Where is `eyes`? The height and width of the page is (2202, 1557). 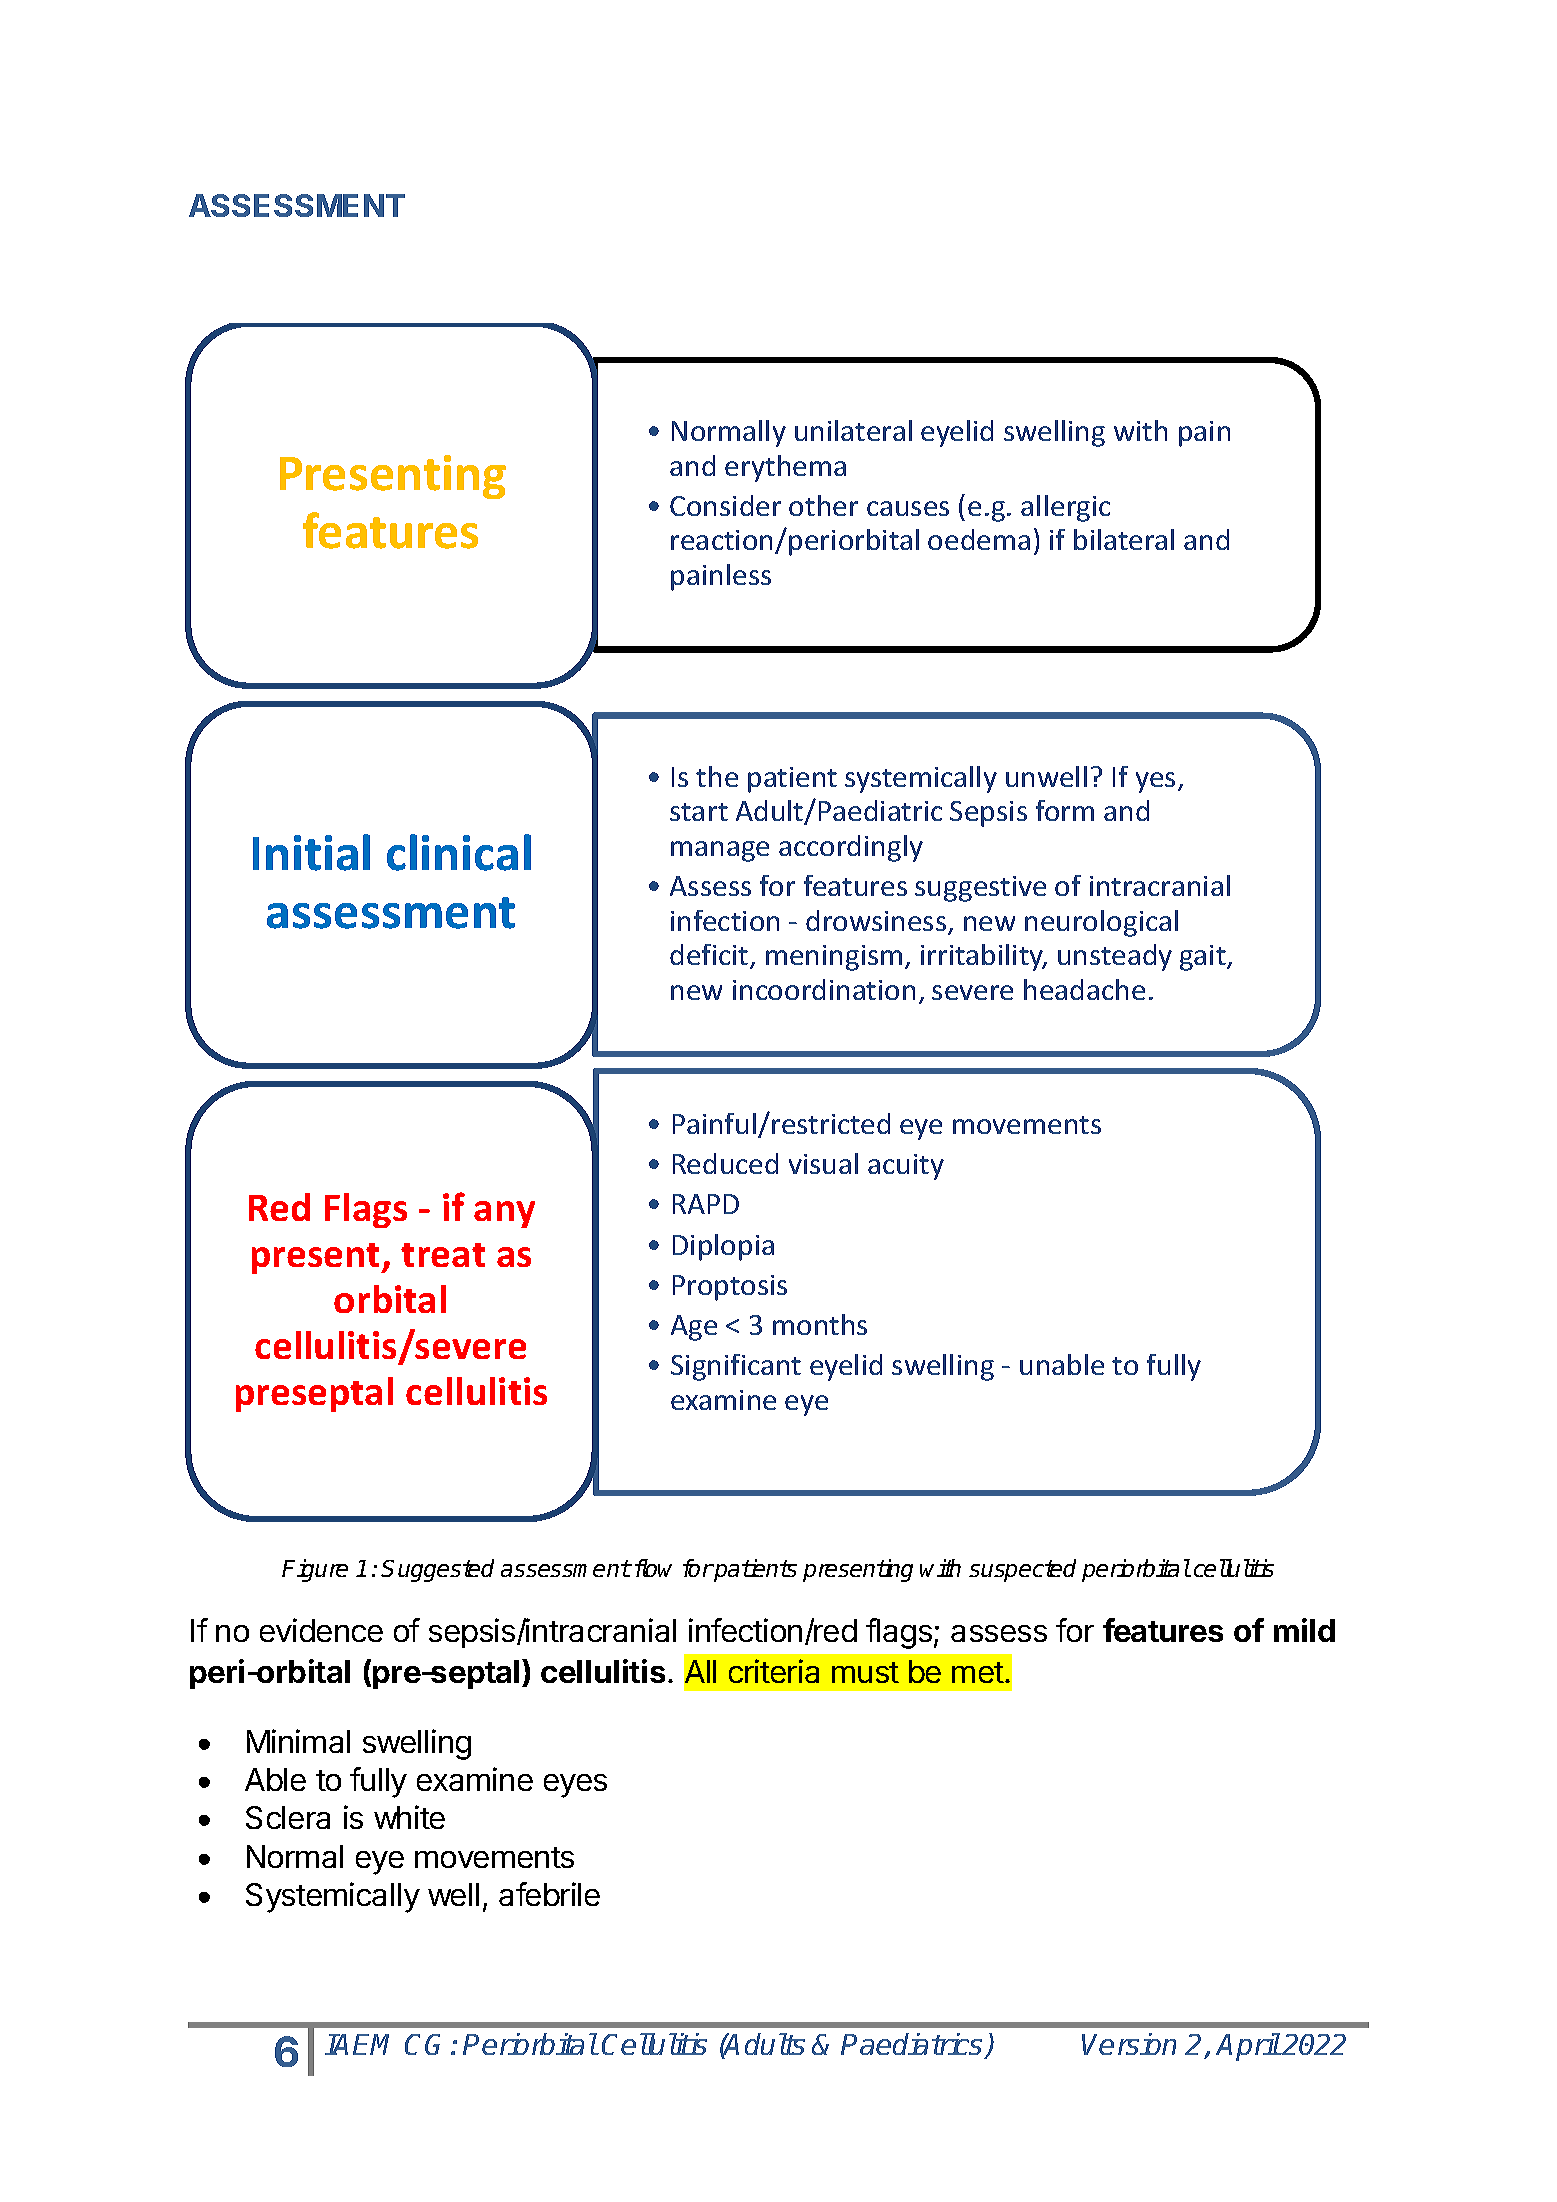
eyes is located at coordinates (575, 1786).
